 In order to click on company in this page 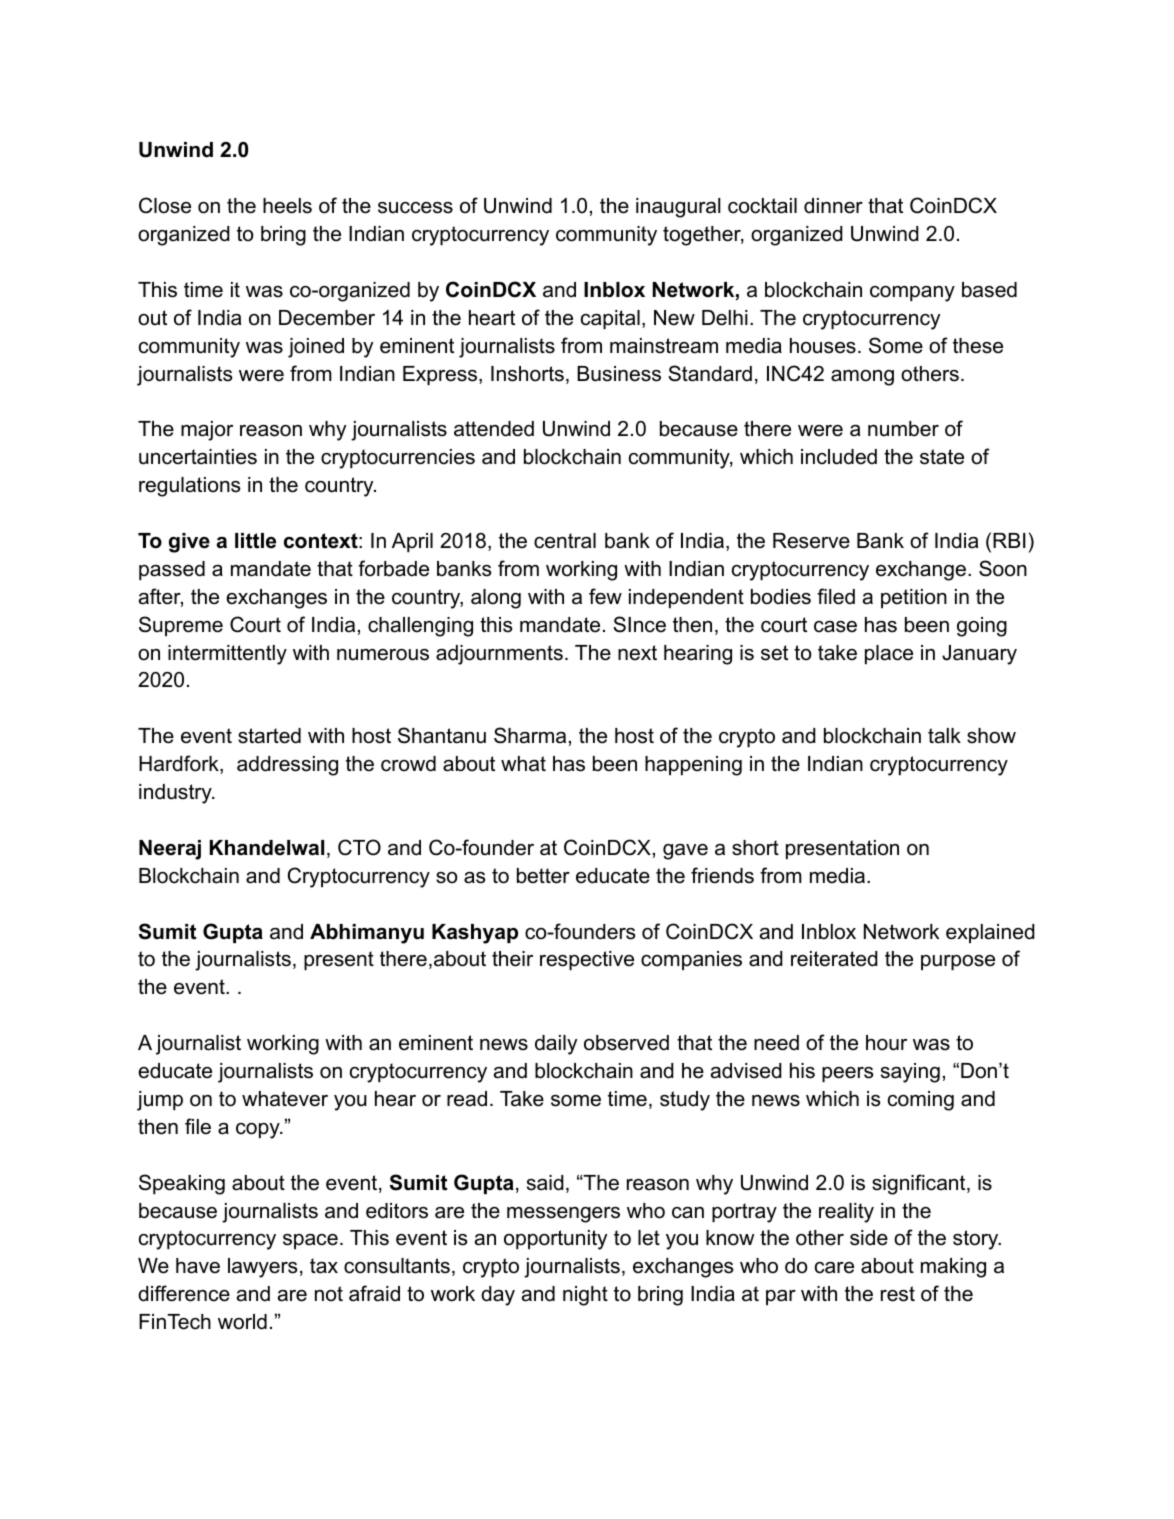, I will do `click(912, 294)`.
